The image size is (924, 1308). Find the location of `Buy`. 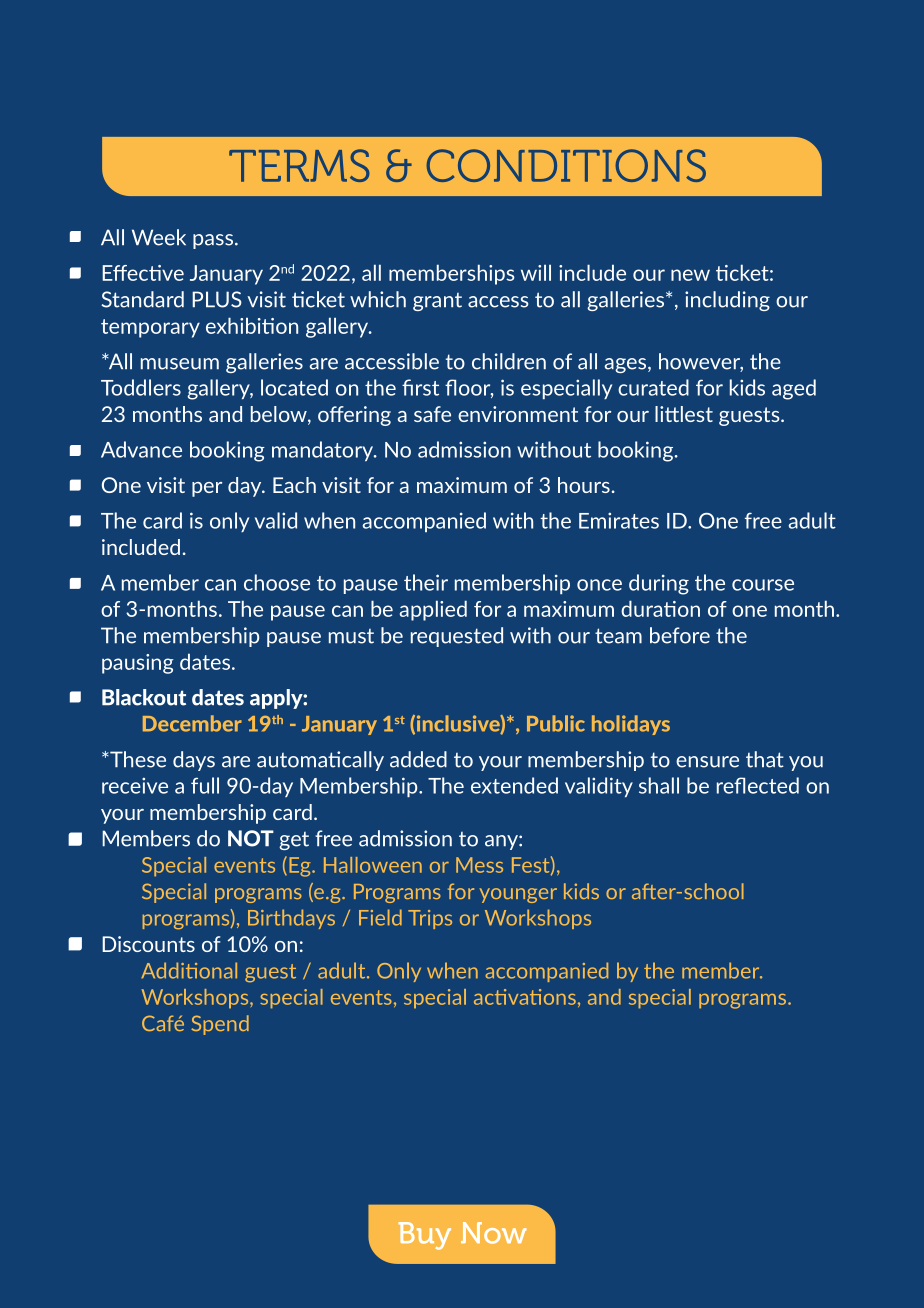

Buy is located at coordinates (424, 1236).
